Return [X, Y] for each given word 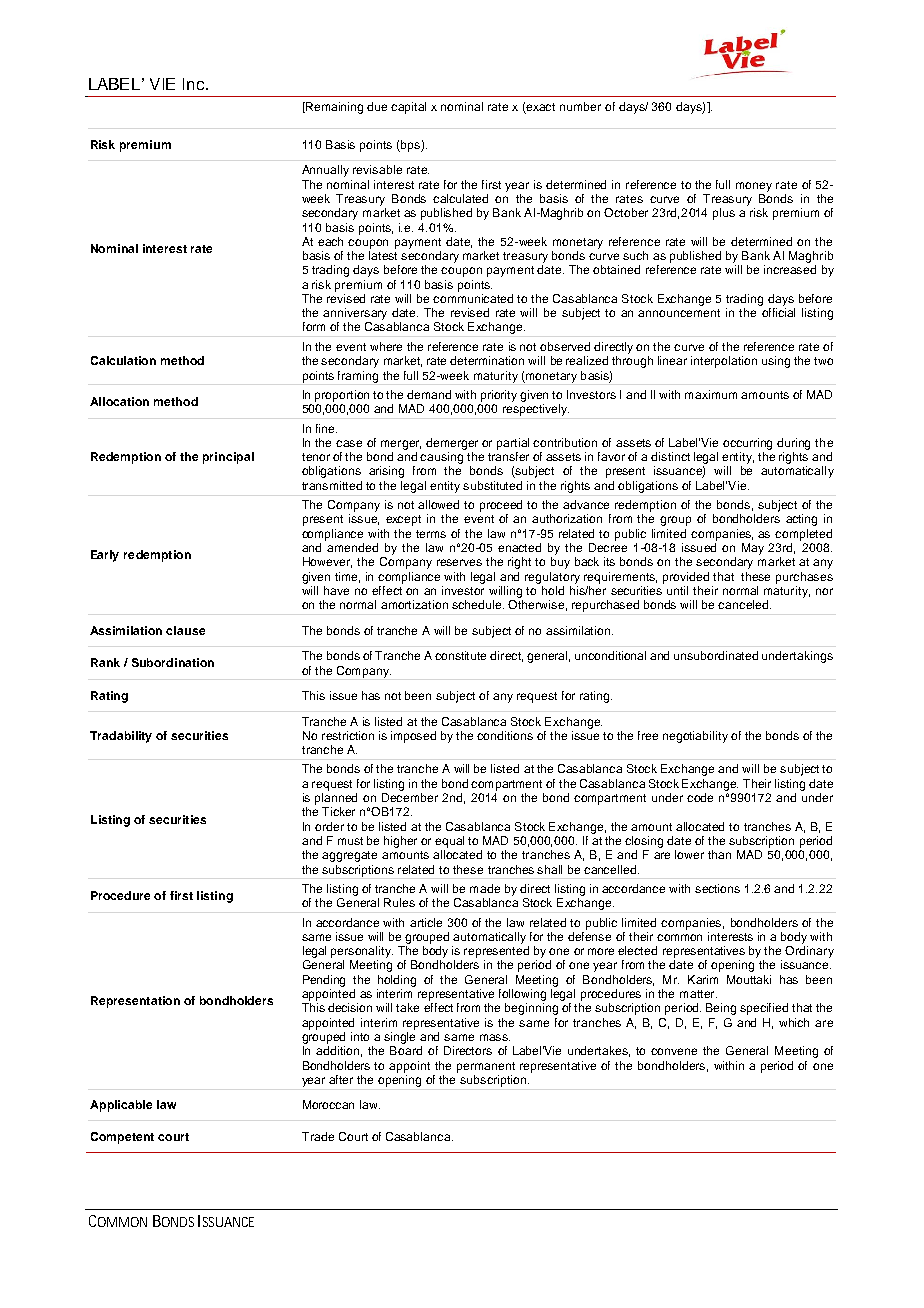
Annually [325, 171]
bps [410, 146]
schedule [478, 604]
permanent [486, 1067]
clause [185, 630]
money [754, 187]
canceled [743, 604]
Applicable [121, 1106]
